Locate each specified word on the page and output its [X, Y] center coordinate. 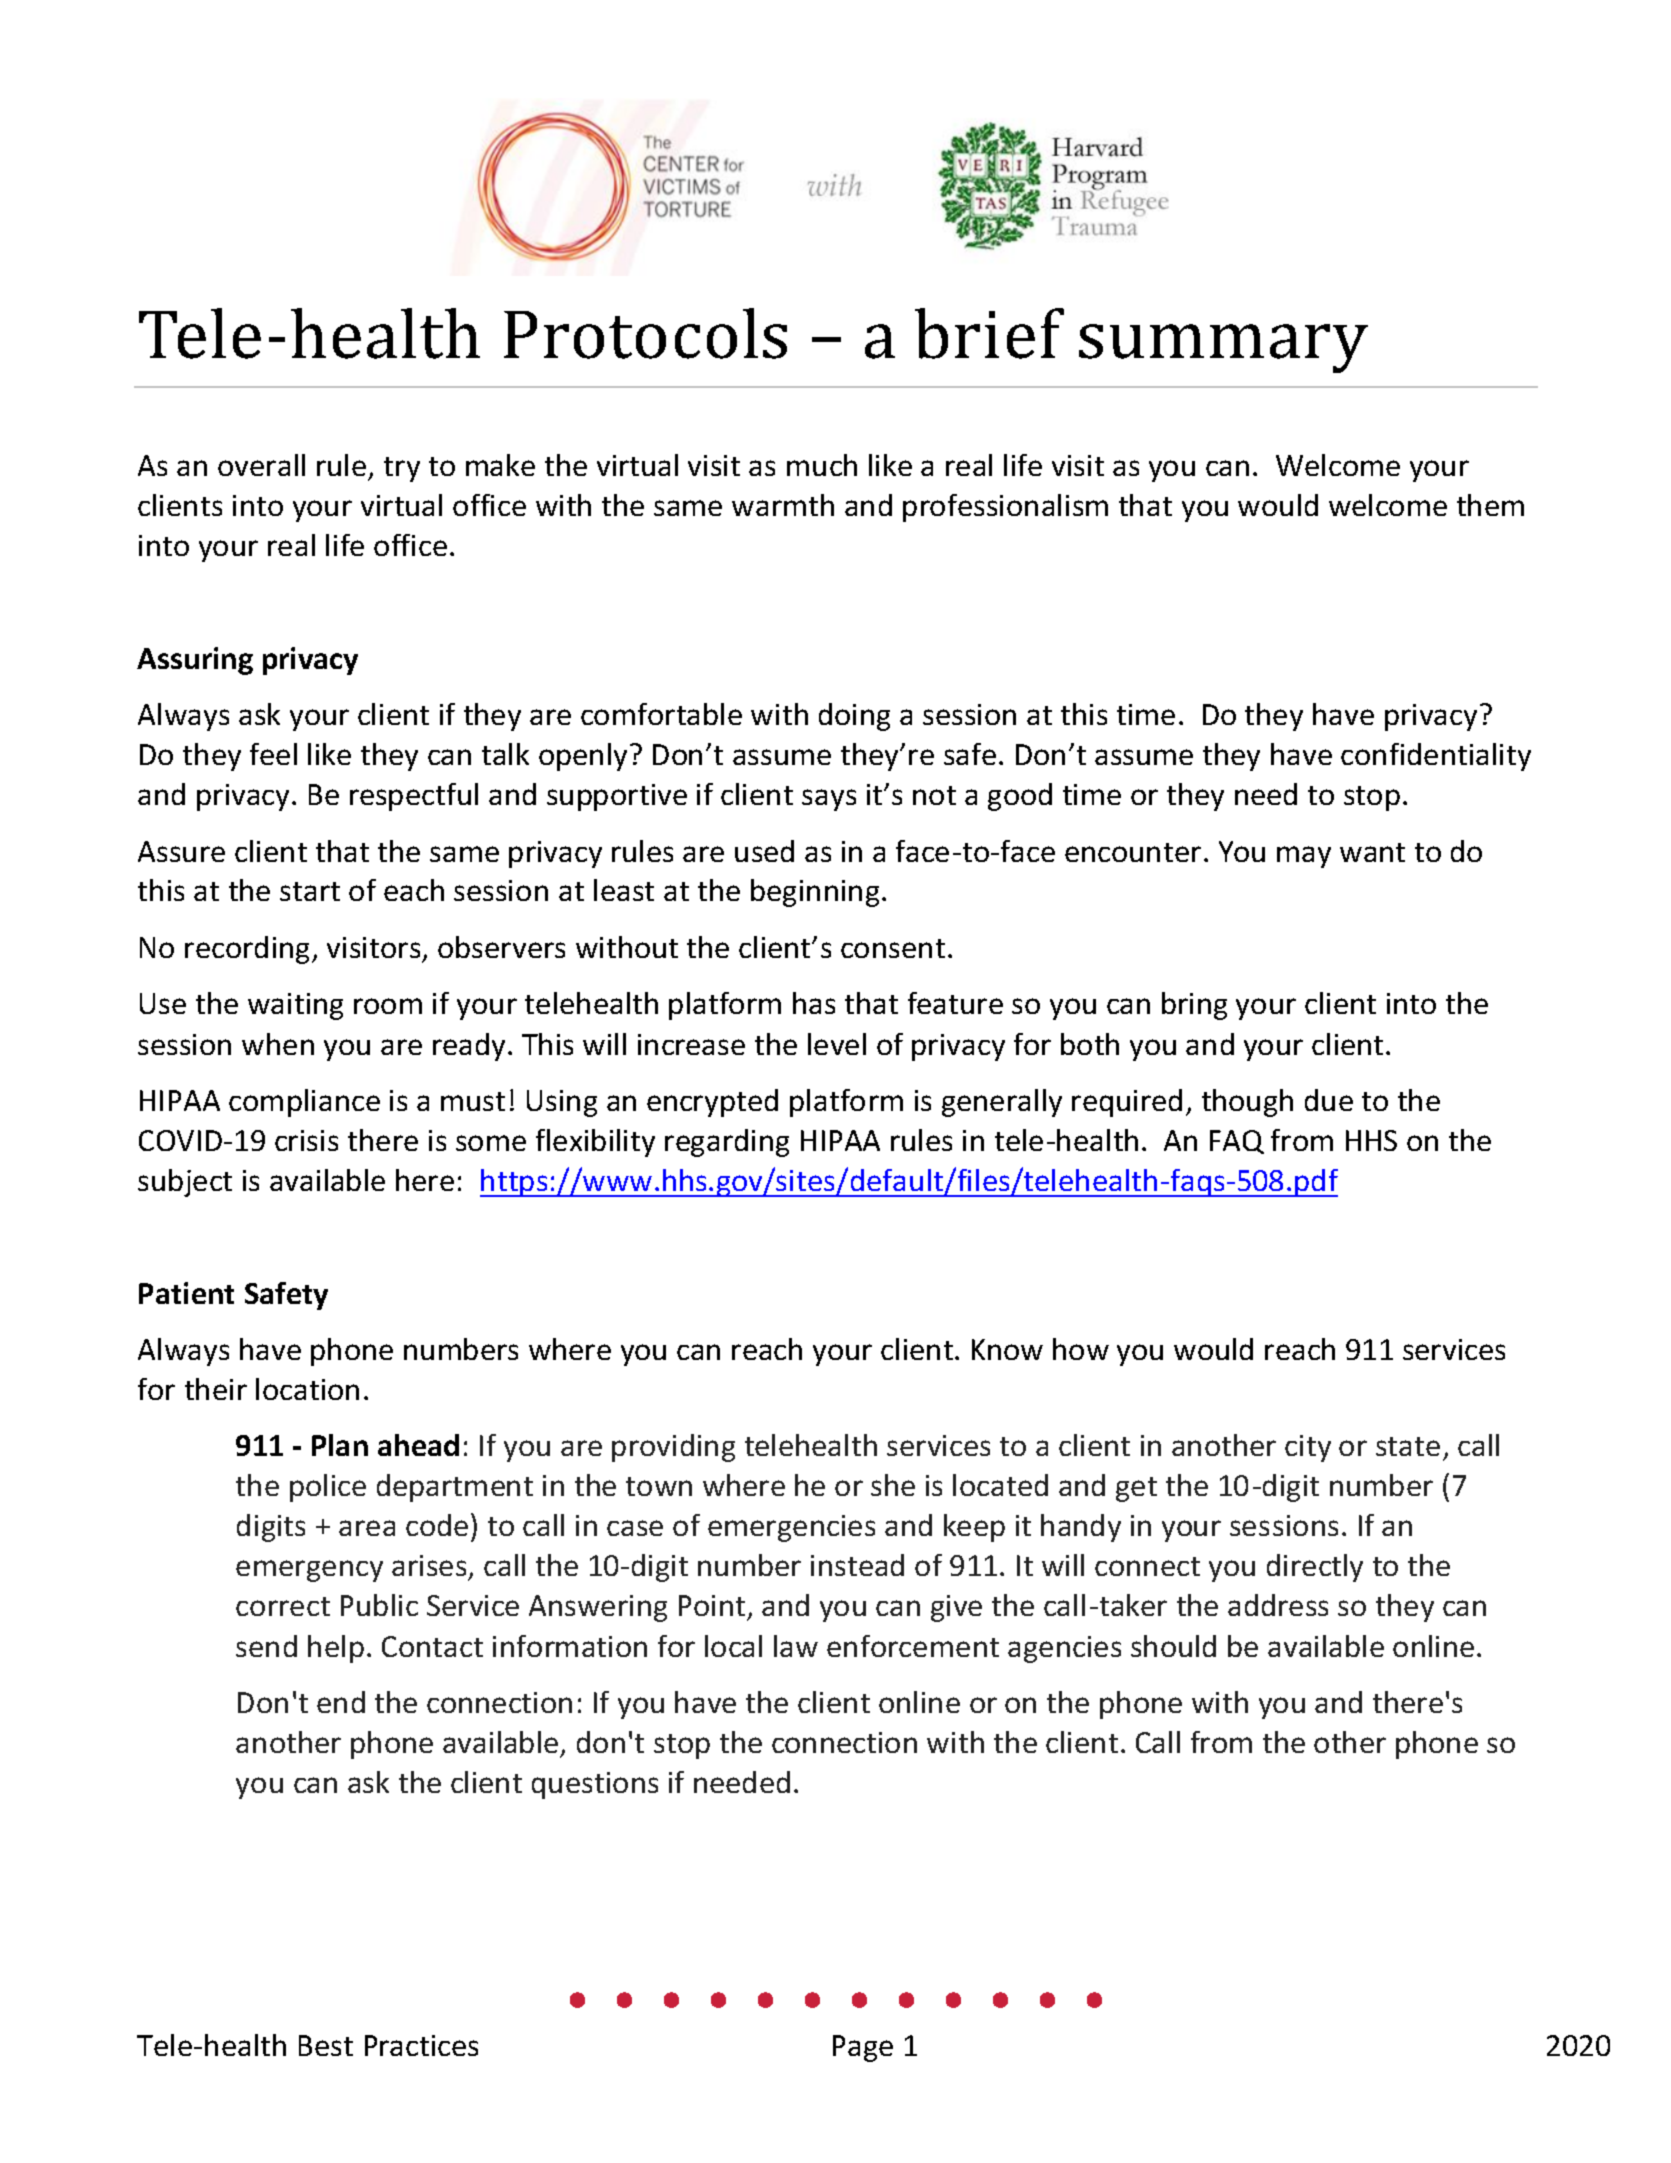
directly [1315, 1568]
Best [326, 2045]
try [402, 469]
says [829, 800]
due [1329, 1100]
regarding [727, 1143]
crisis [306, 1140]
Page [863, 2048]
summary [1223, 348]
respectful [414, 797]
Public [379, 1605]
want [1372, 852]
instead [857, 1565]
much [822, 465]
